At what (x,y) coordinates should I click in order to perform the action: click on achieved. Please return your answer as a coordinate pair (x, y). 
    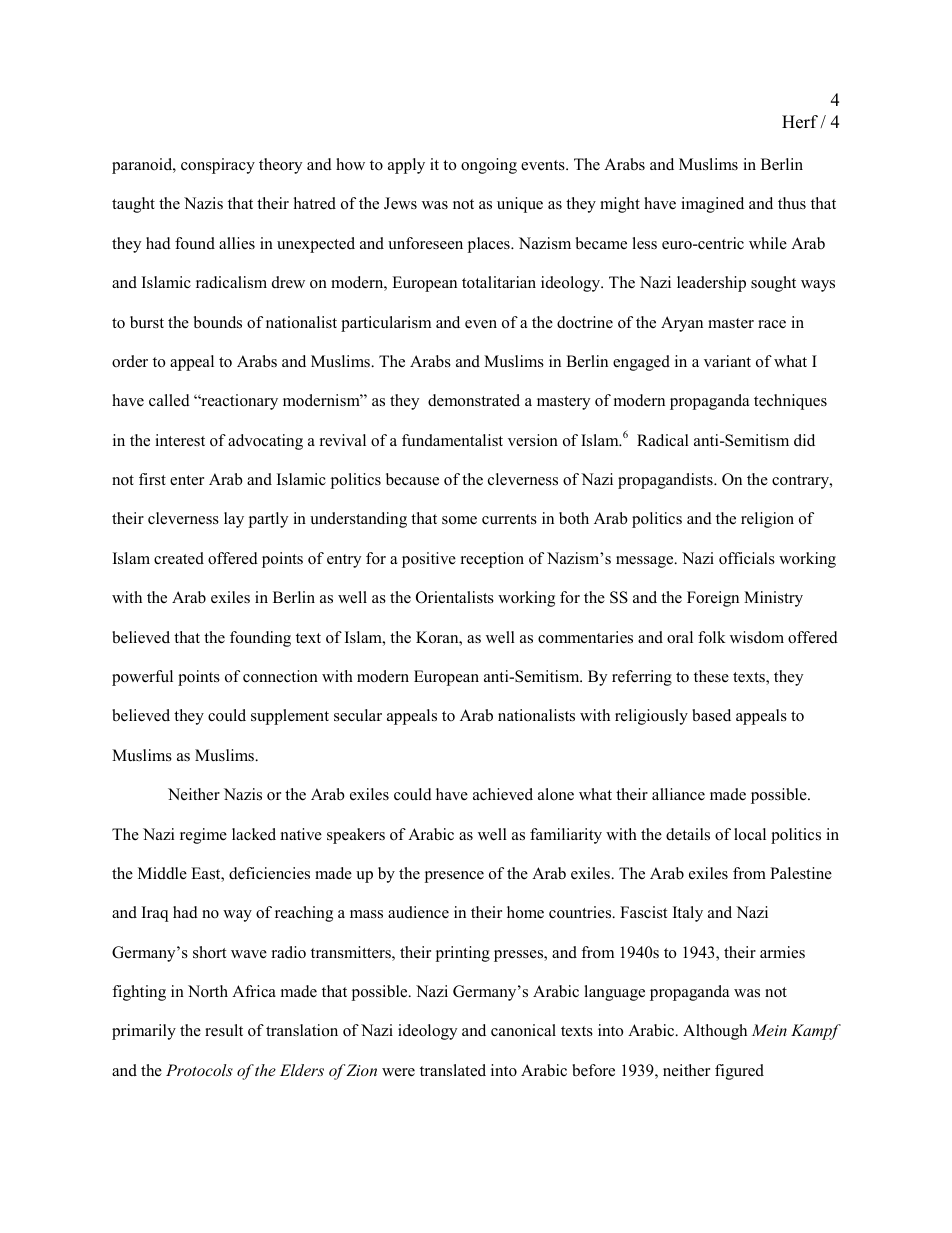
    Looking at the image, I should click on (503, 794).
